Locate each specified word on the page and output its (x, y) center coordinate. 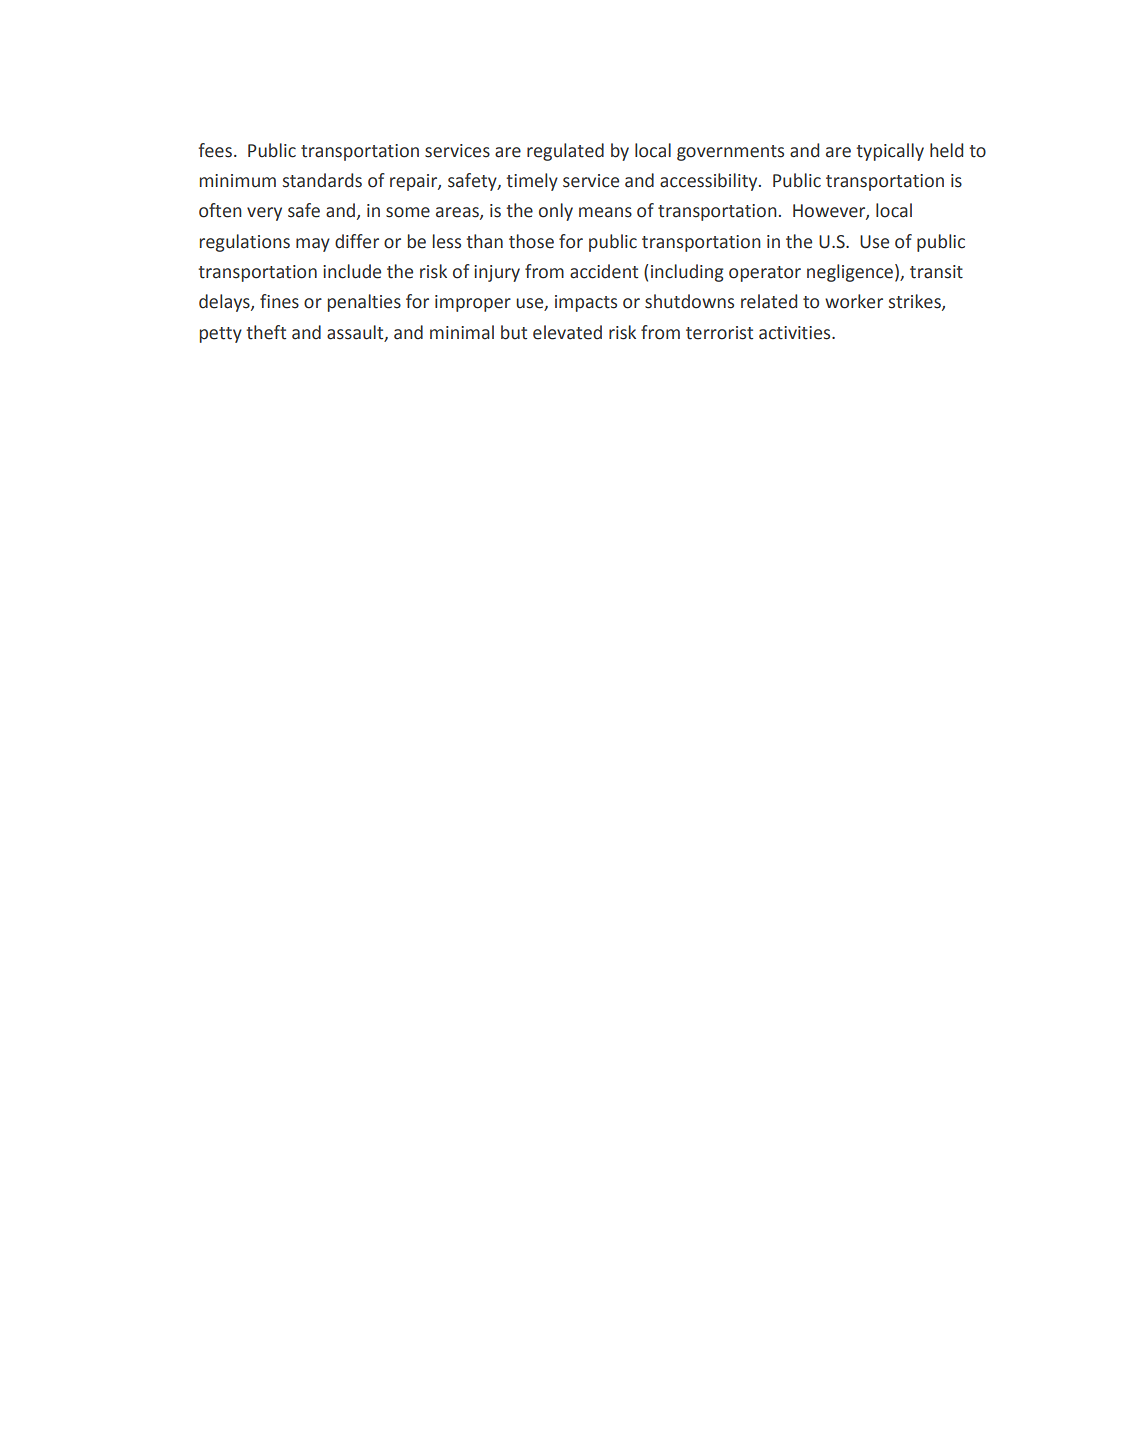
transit (936, 272)
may (313, 245)
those (531, 241)
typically (890, 152)
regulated (565, 152)
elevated (567, 332)
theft (266, 332)
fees (215, 150)
